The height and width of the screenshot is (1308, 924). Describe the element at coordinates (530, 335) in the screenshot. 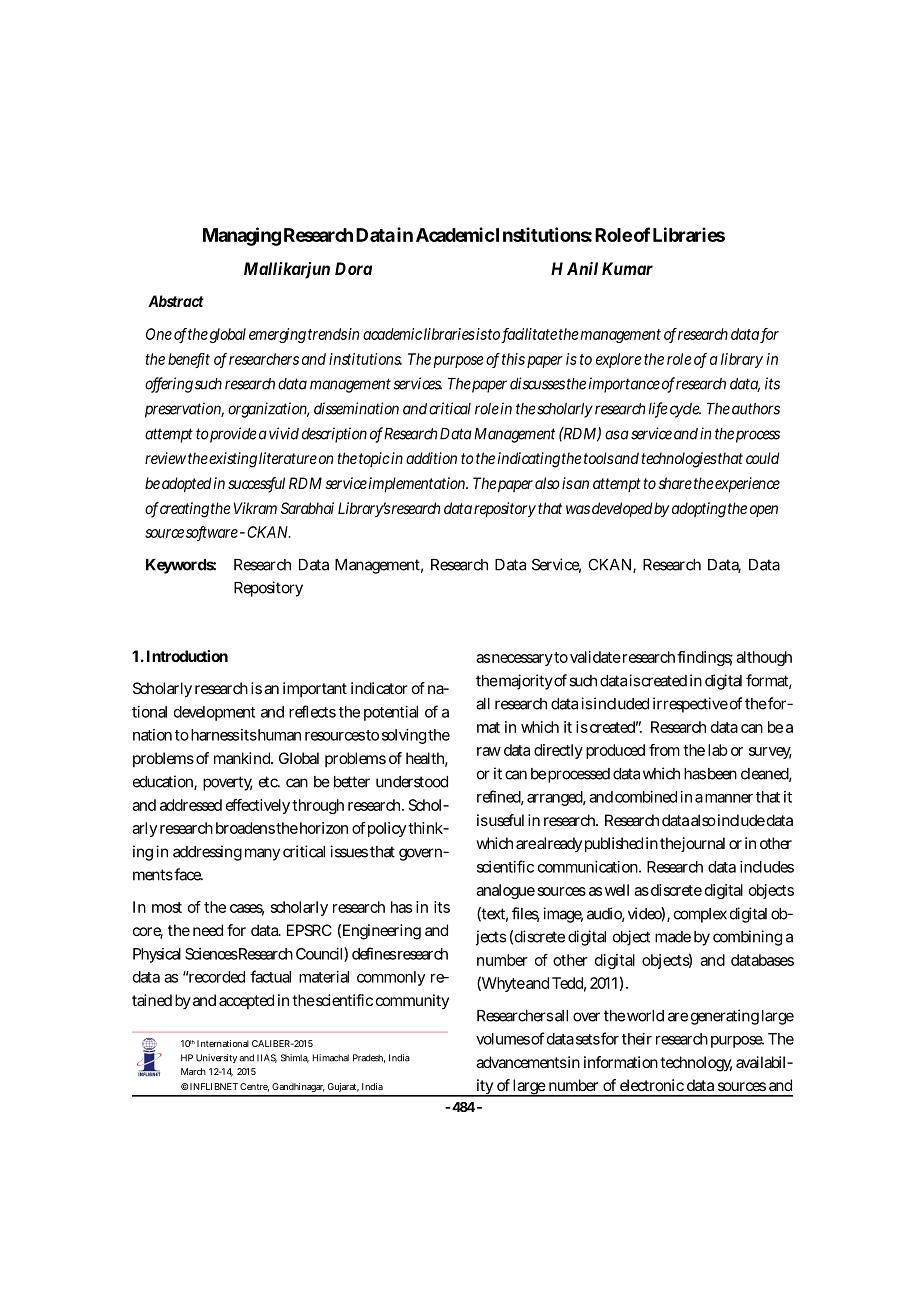

I see `facilitate` at that location.
